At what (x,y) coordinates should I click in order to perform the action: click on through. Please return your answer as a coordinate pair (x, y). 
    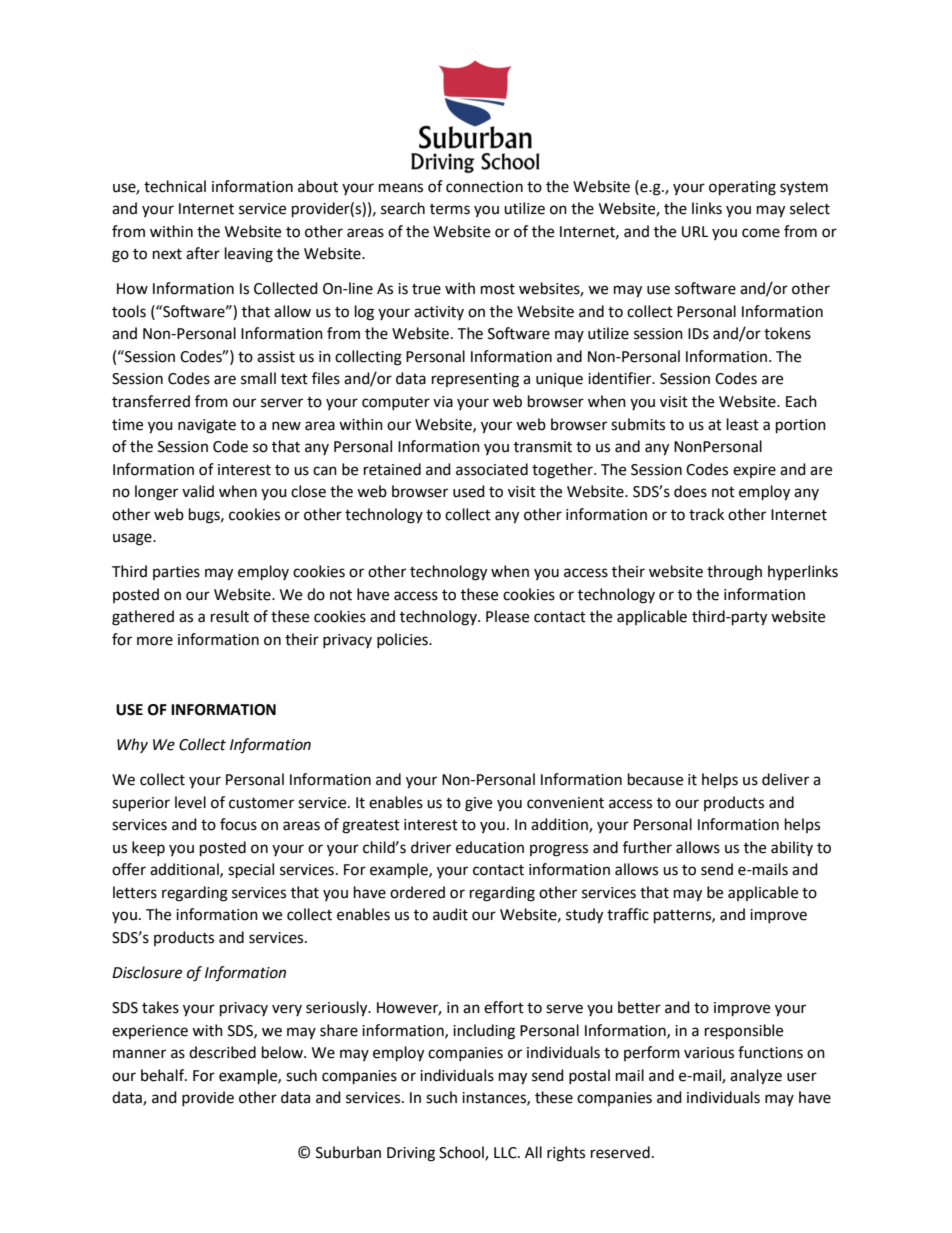
    Looking at the image, I should click on (734, 573).
